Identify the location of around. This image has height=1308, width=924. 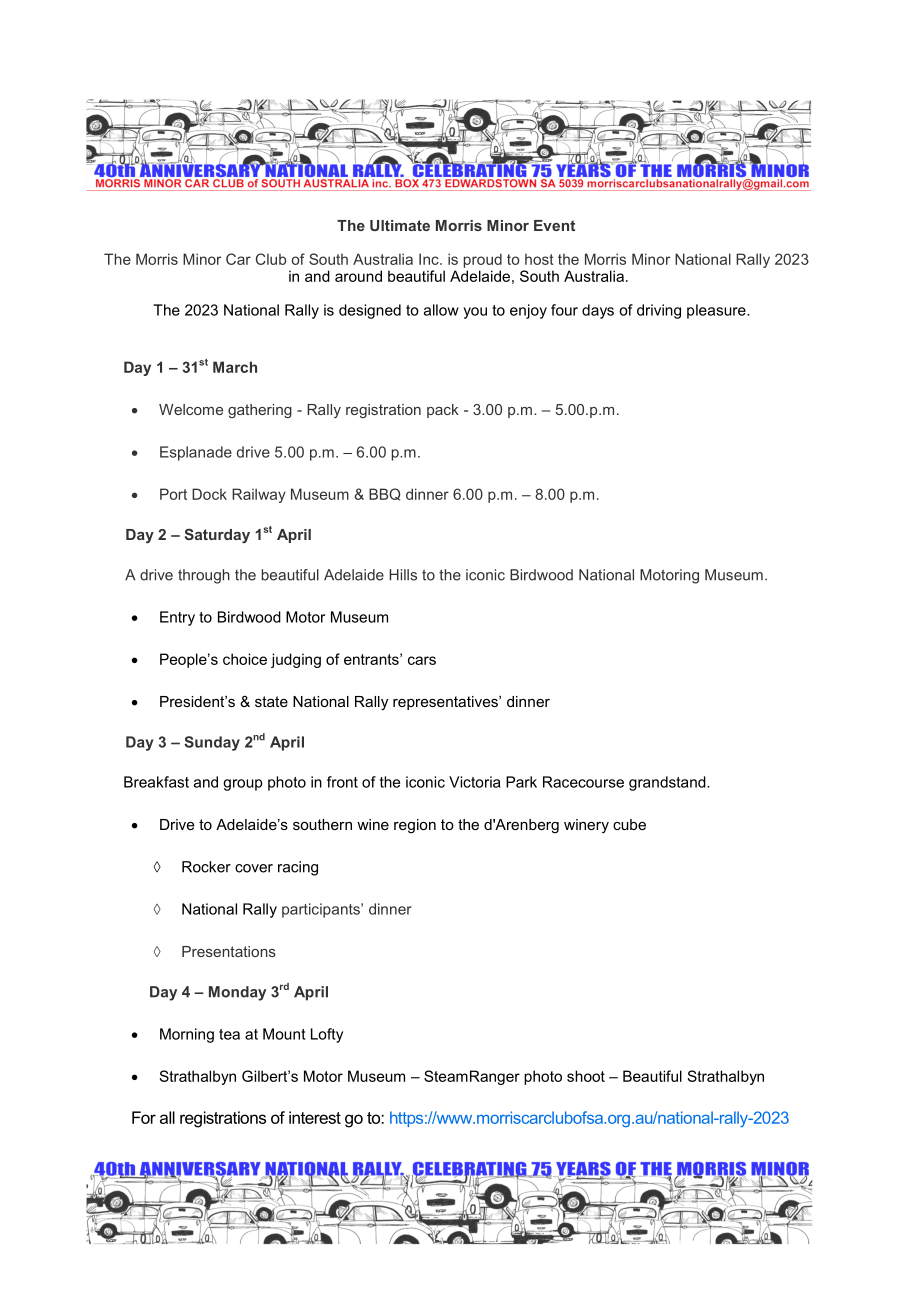
(358, 276).
